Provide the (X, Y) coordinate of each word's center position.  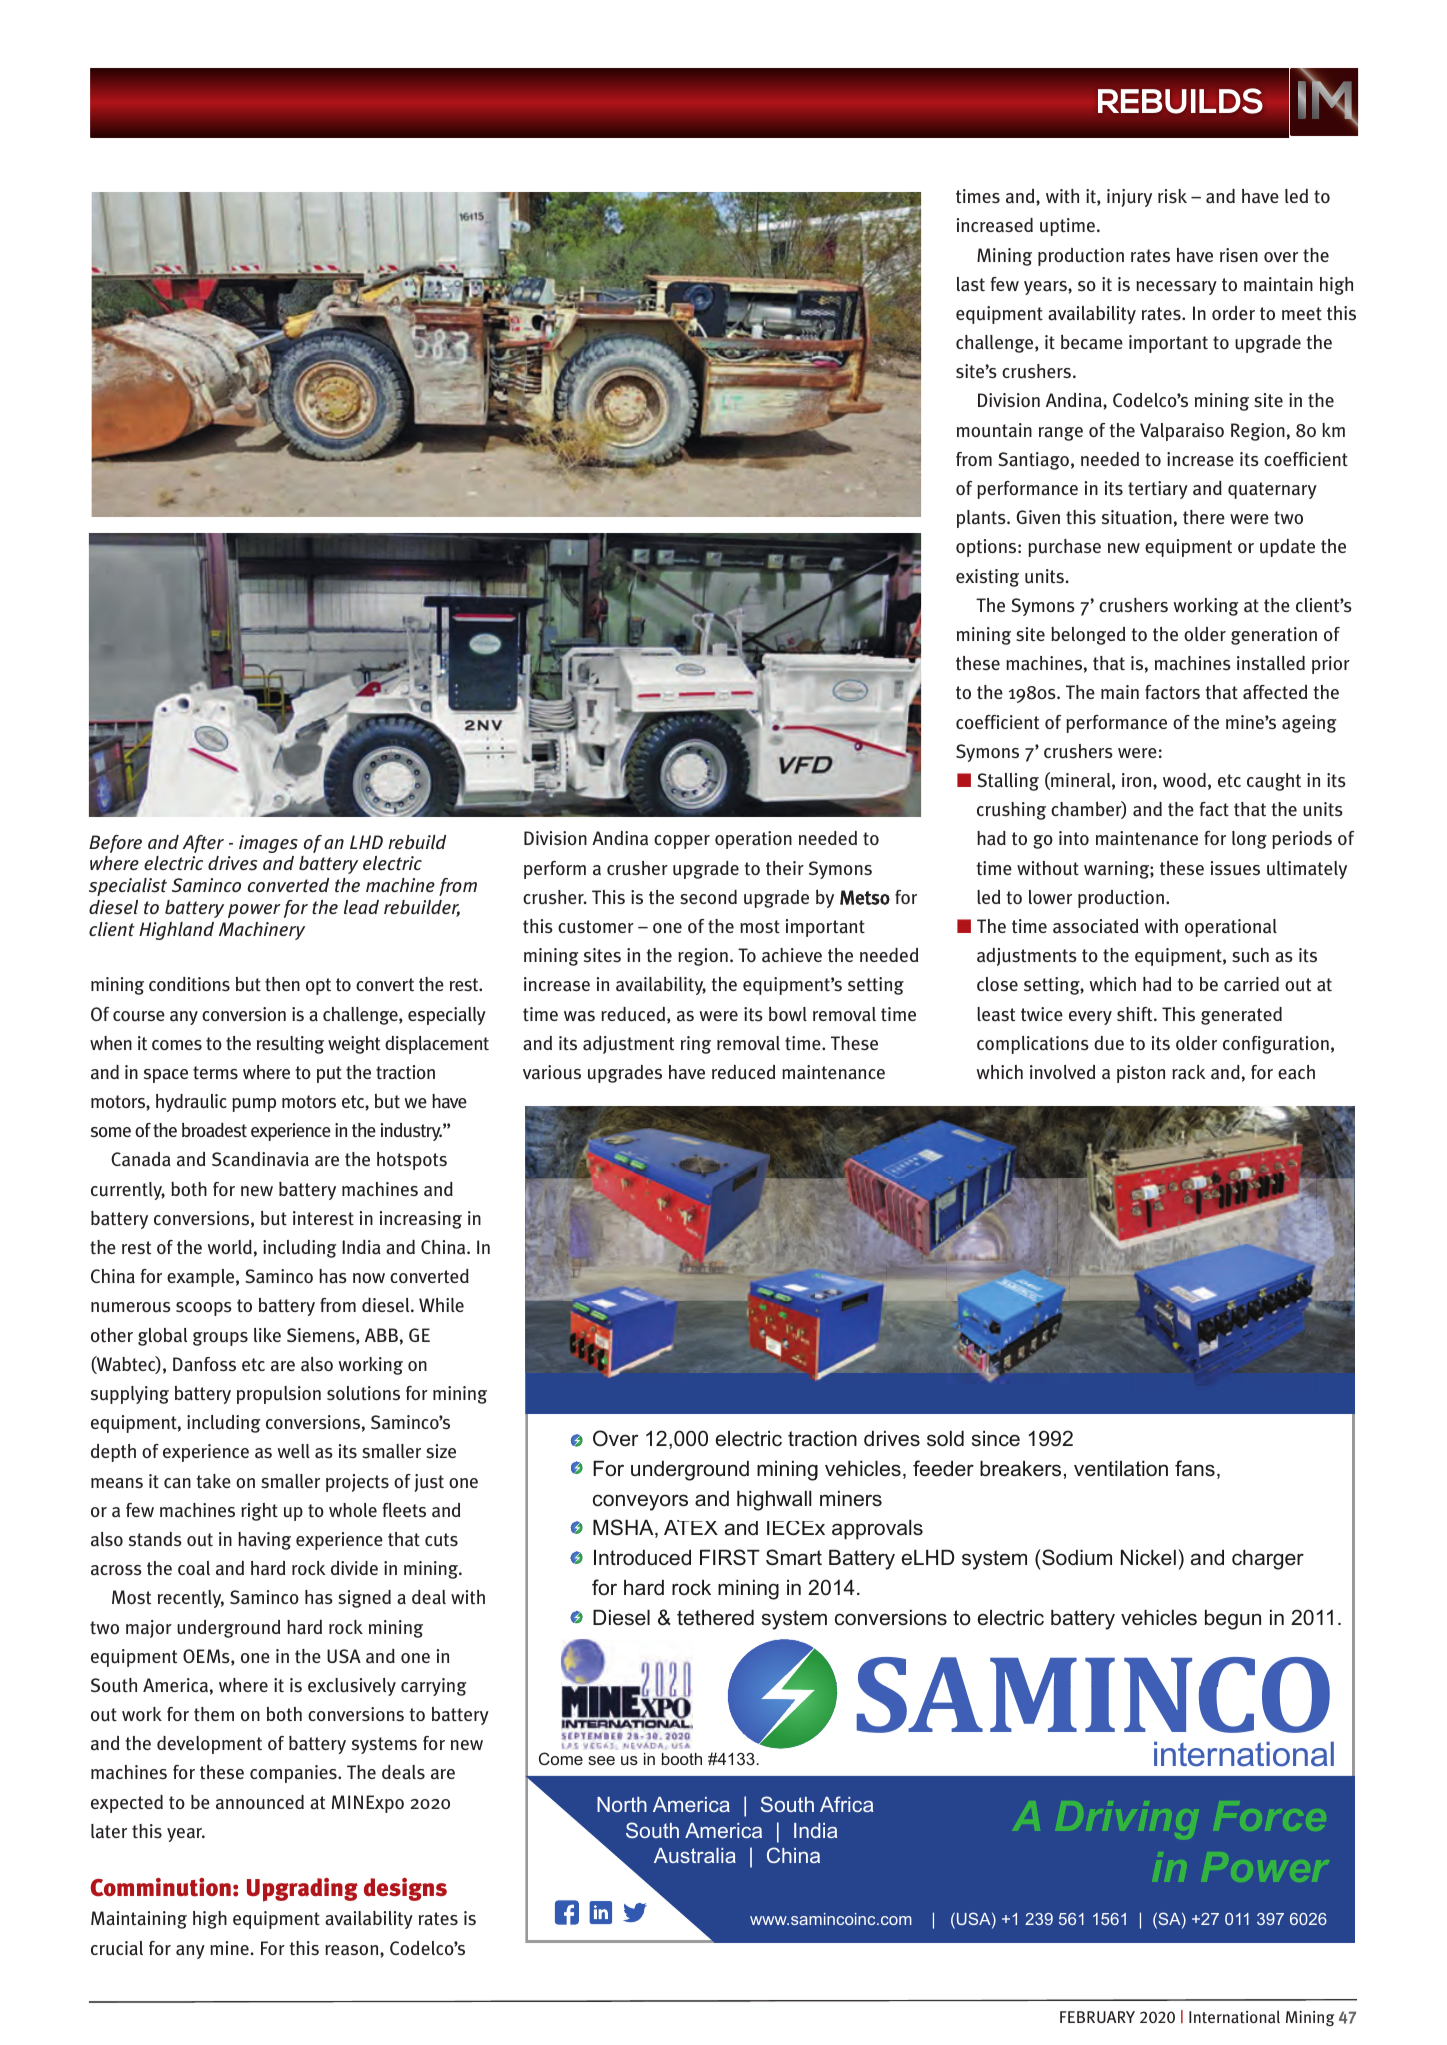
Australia (695, 1855)
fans (1195, 1468)
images (268, 844)
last (971, 284)
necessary (1176, 288)
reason (353, 1950)
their (785, 868)
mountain (994, 430)
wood (1184, 780)
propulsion (279, 1395)
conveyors (640, 1502)
